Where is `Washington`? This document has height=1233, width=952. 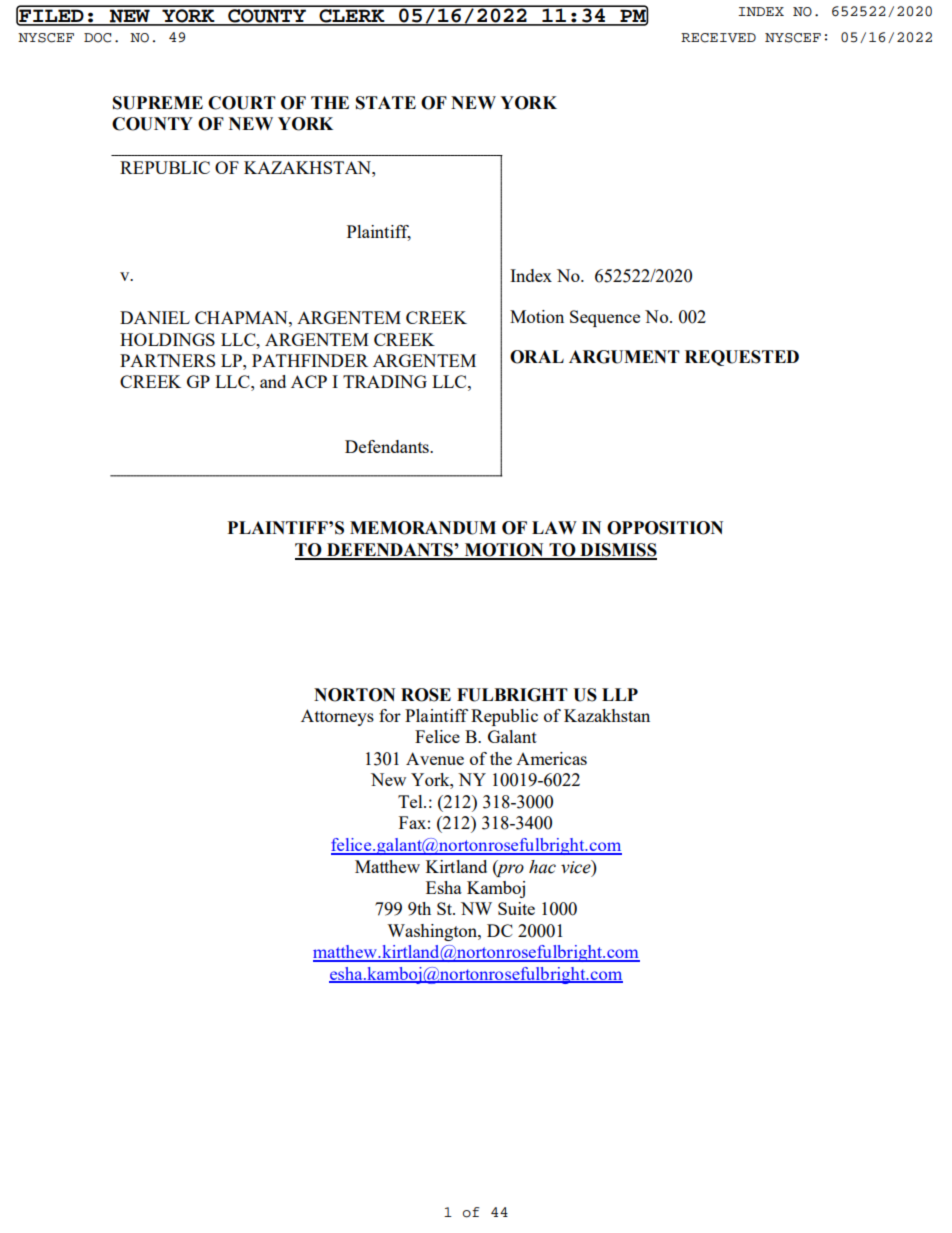
Washington is located at coordinates (433, 932).
